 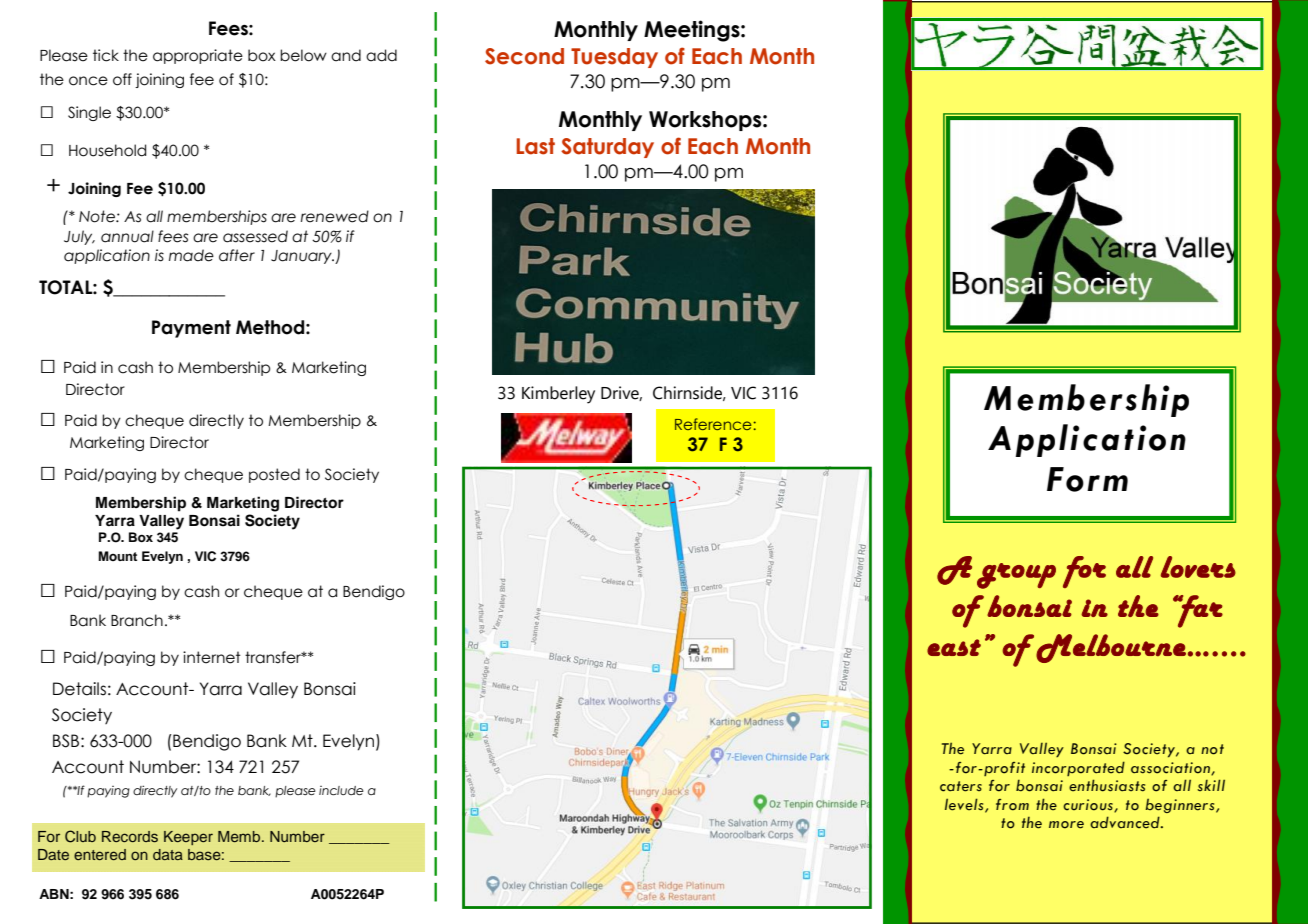 What do you see at coordinates (614, 58) in the page?
I see `Tuesday` at bounding box center [614, 58].
